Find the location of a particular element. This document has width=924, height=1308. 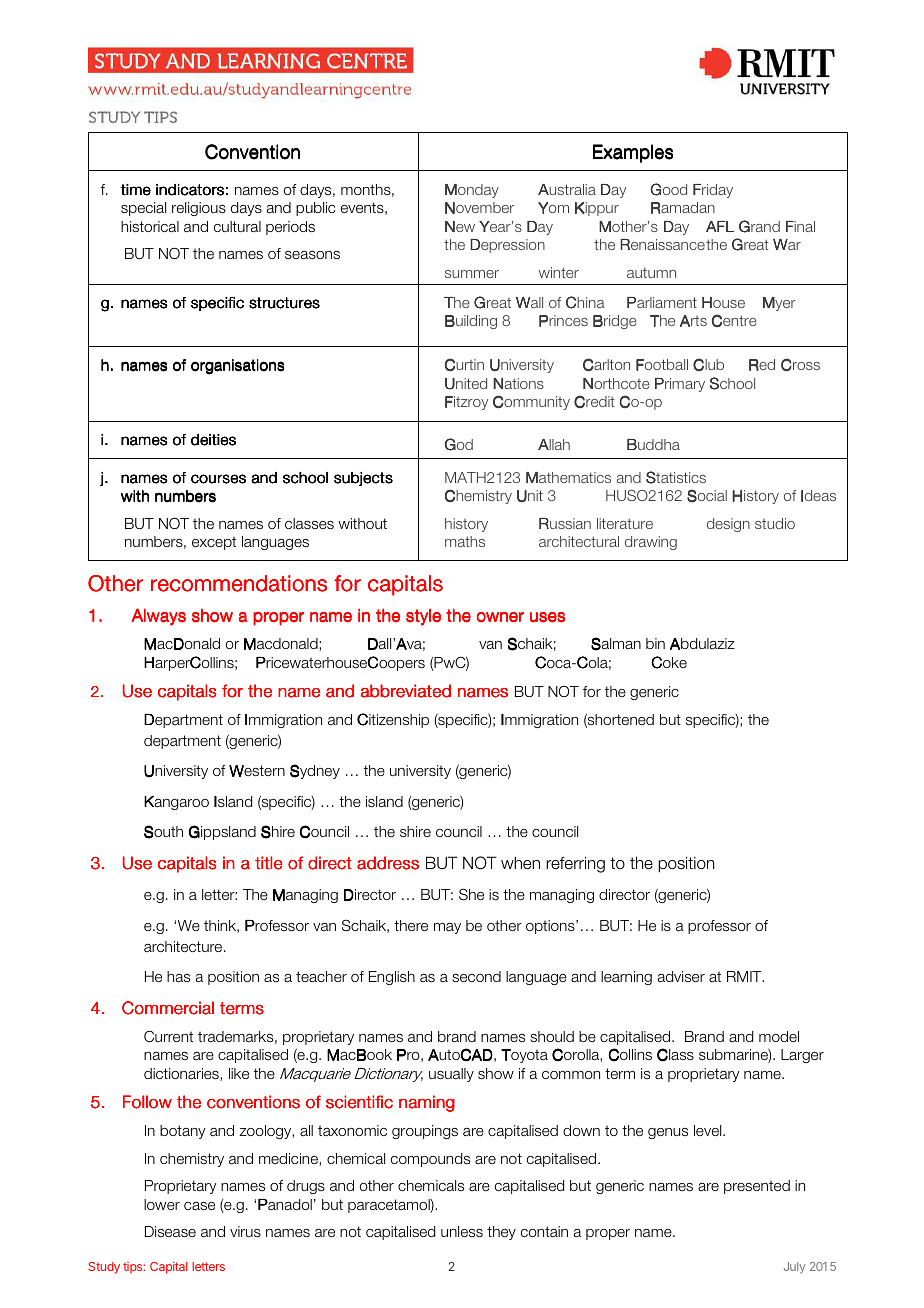

Disease is located at coordinates (170, 1231).
